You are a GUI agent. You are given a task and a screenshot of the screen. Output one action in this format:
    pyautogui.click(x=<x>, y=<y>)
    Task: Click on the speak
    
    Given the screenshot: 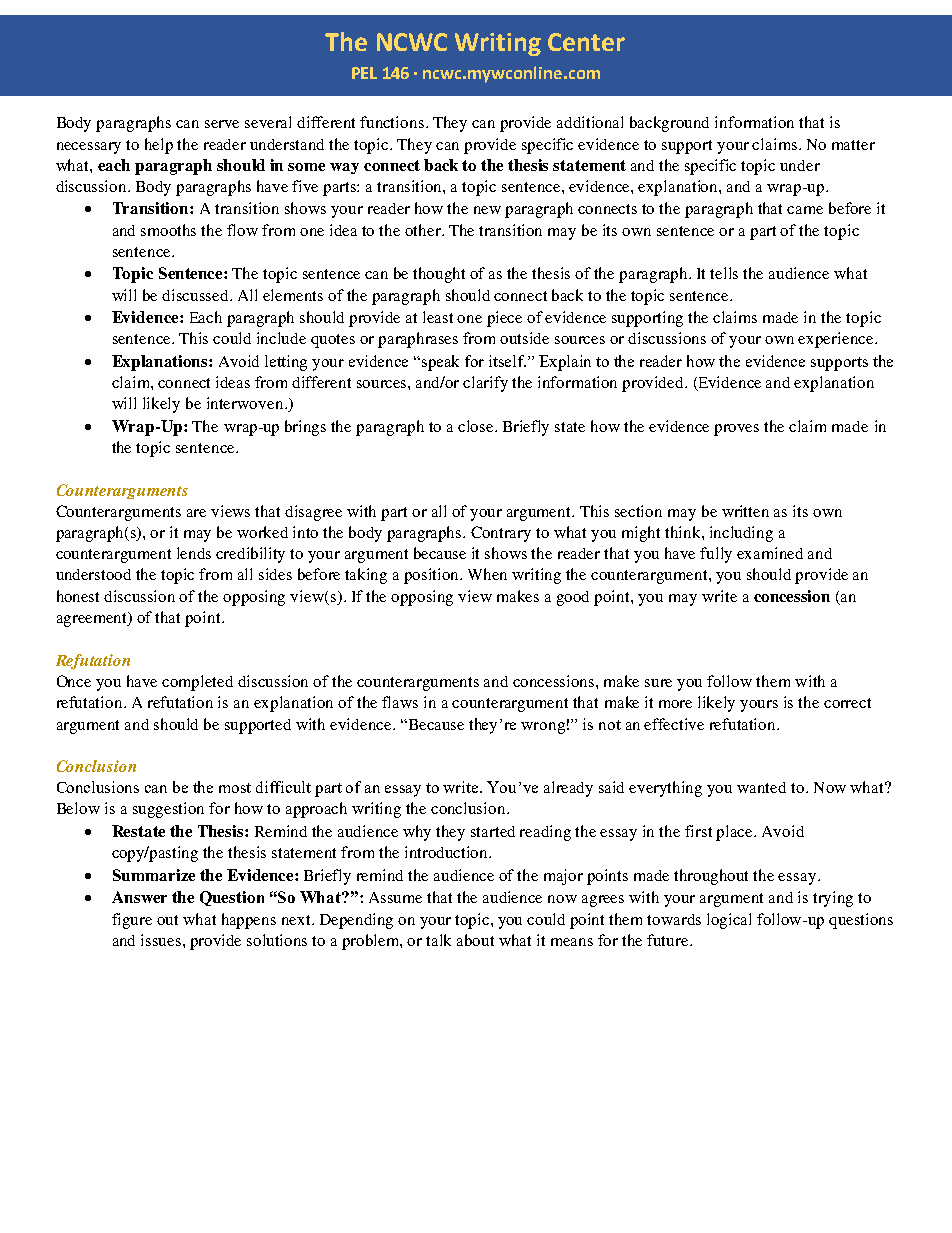 What is the action you would take?
    pyautogui.click(x=440, y=363)
